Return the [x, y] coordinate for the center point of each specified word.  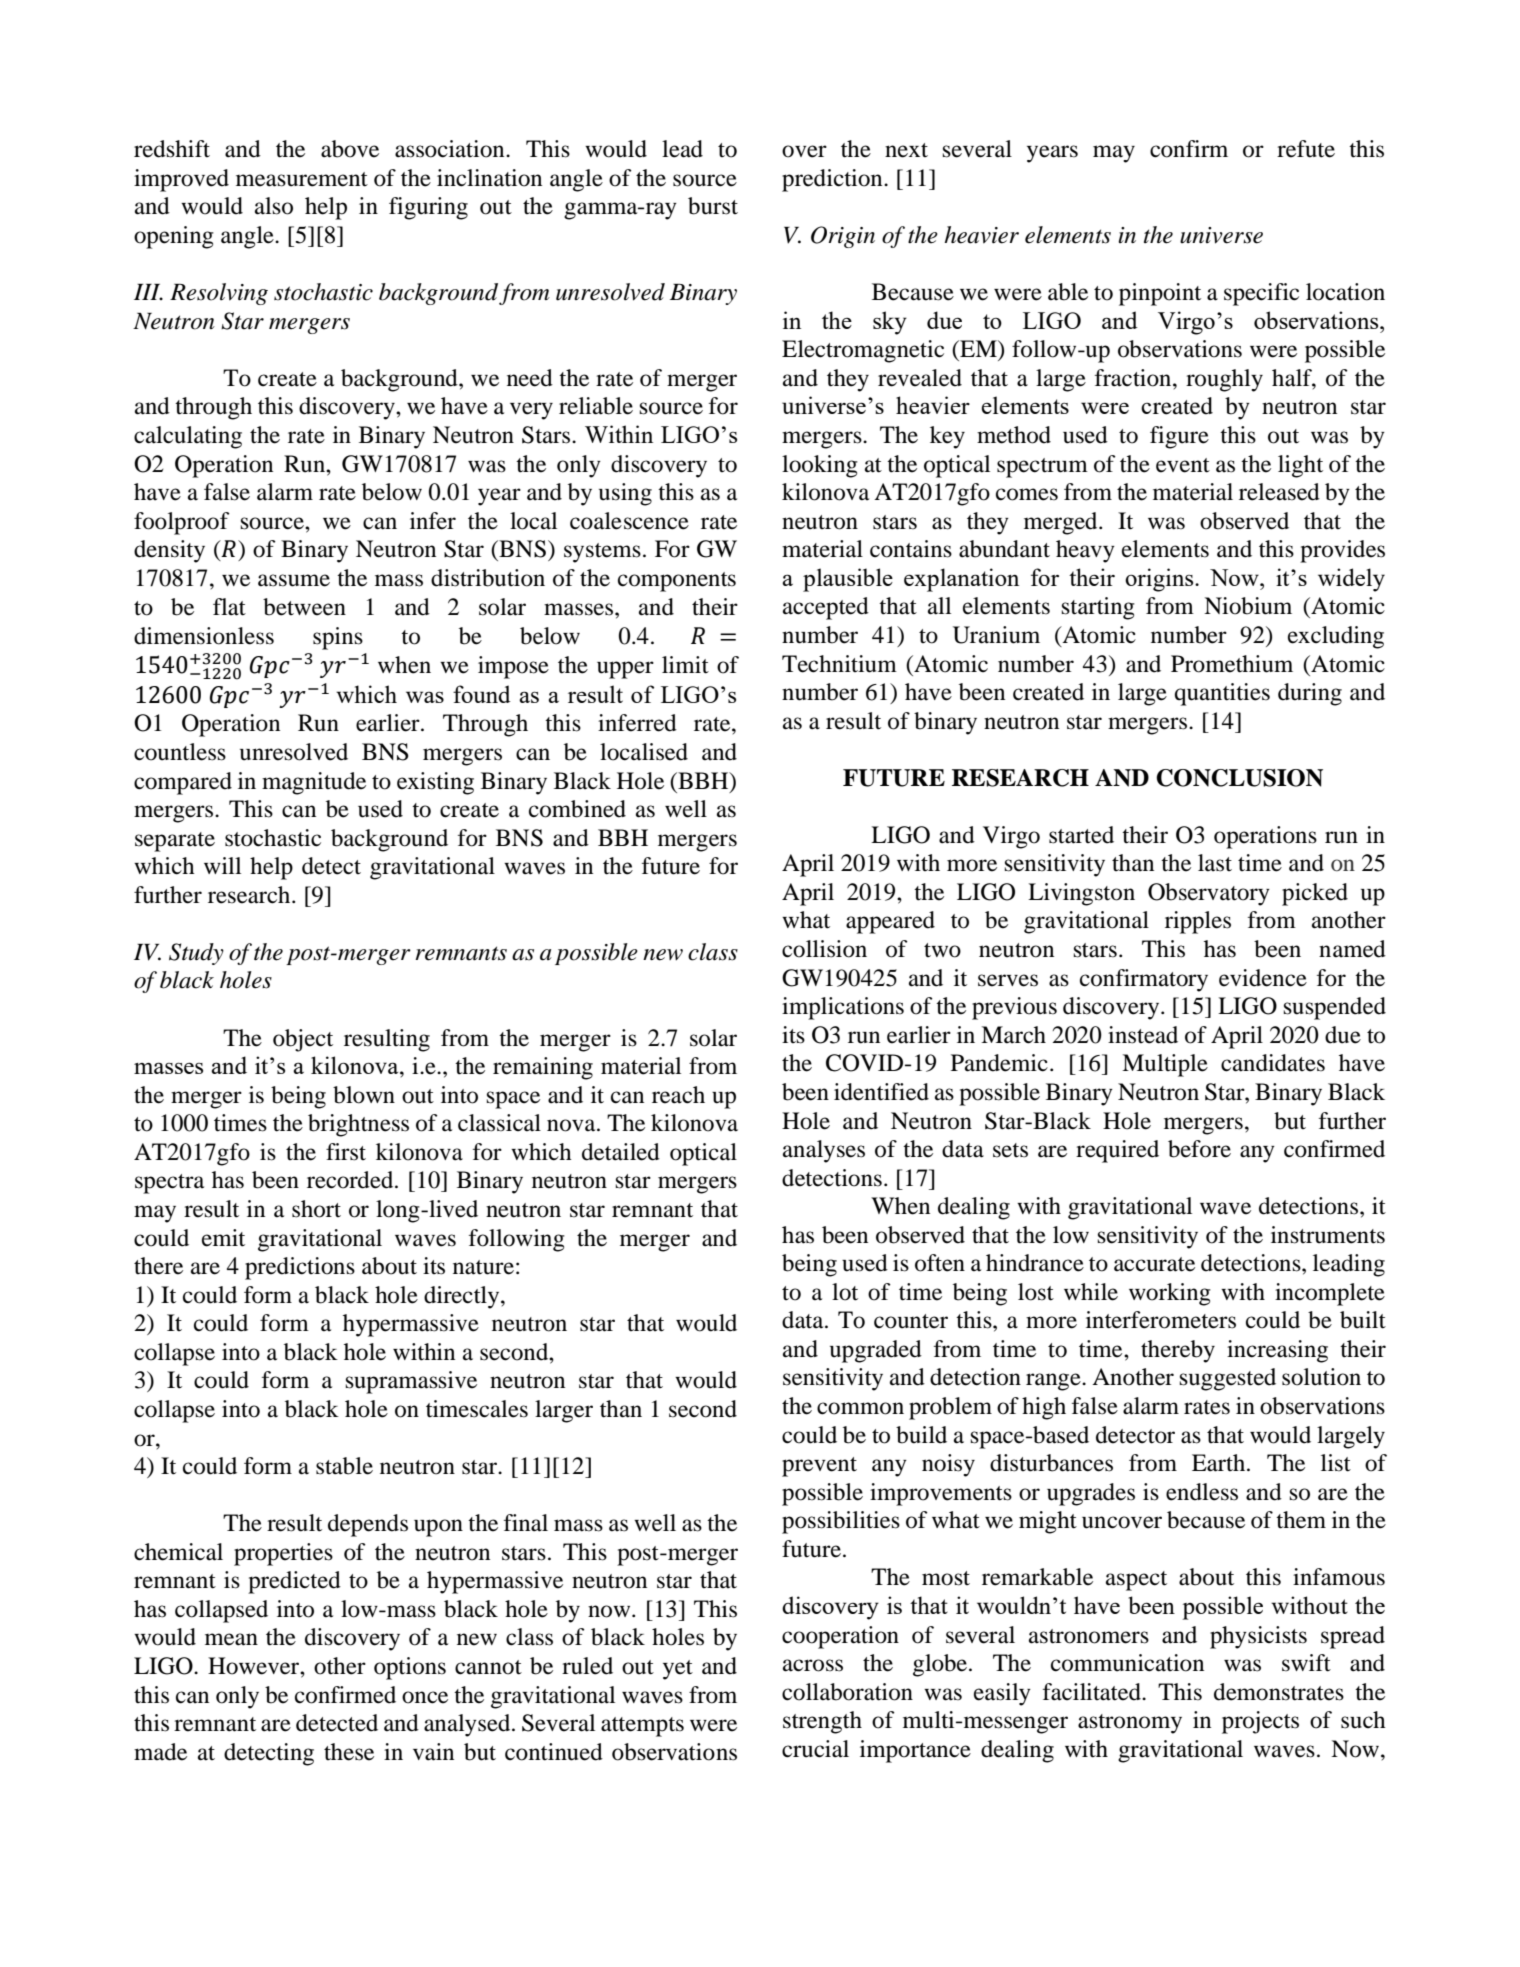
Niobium [1248, 606]
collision [824, 949]
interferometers [1161, 1320]
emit [223, 1238]
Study [196, 954]
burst [713, 206]
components [677, 582]
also [274, 206]
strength [822, 1722]
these [349, 1752]
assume [294, 580]
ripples [1198, 922]
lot [845, 1292]
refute [1306, 149]
